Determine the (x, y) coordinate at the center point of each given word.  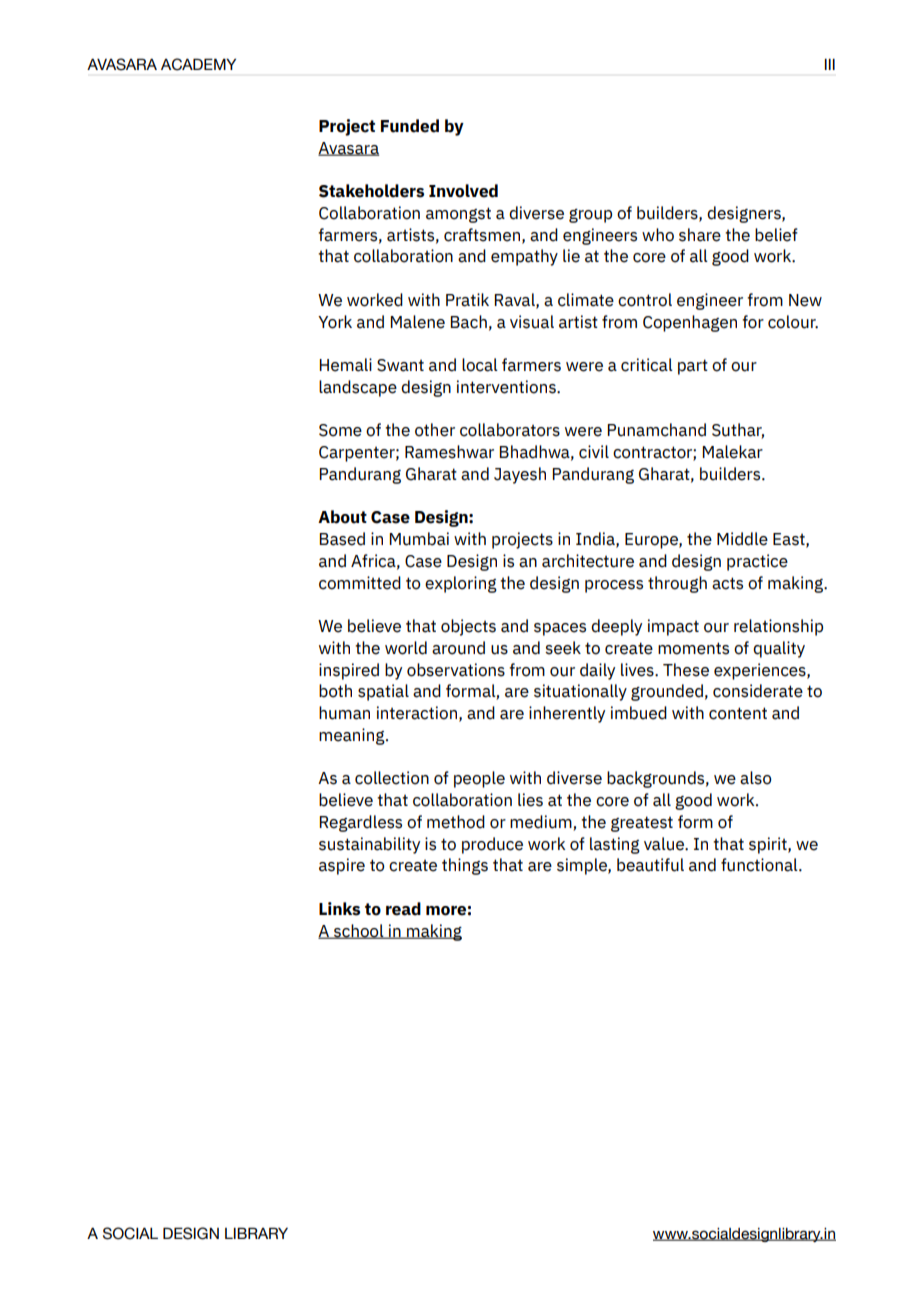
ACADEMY (198, 64)
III (830, 64)
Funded (410, 126)
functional (760, 865)
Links (339, 909)
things (465, 866)
